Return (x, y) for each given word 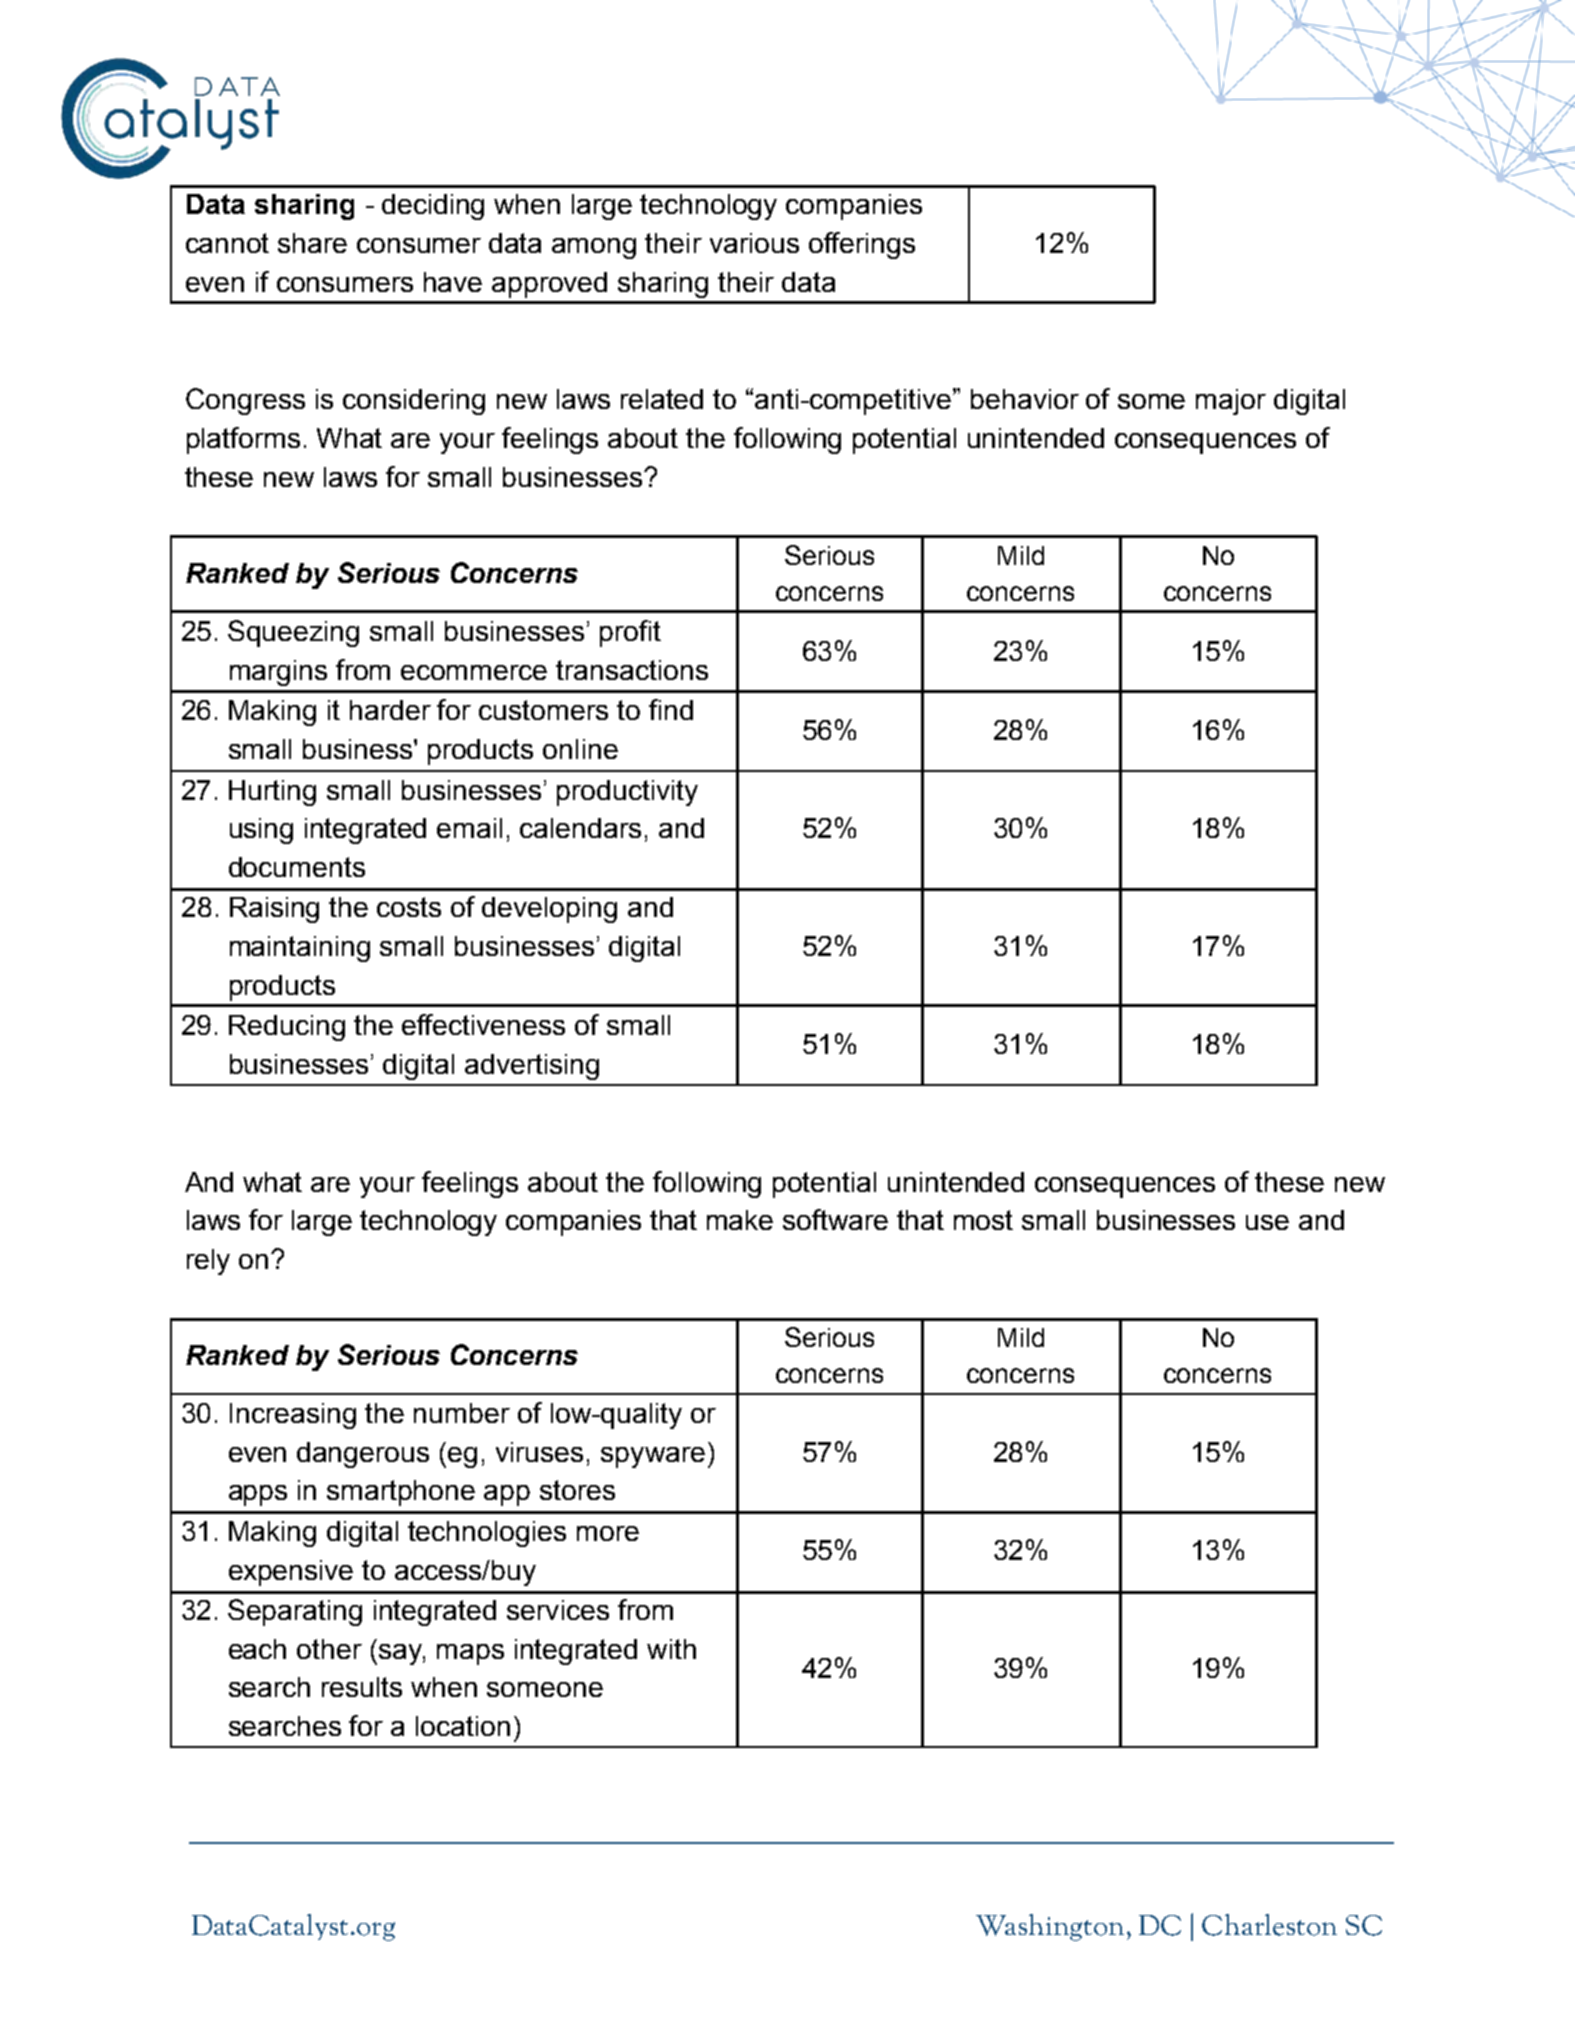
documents (297, 867)
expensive (291, 1573)
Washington (1050, 1927)
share (312, 243)
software (835, 1219)
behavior (1025, 399)
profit (630, 633)
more (608, 1533)
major (1231, 402)
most (983, 1220)
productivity (627, 793)
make (740, 1220)
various (754, 243)
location (463, 1726)
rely (208, 1262)
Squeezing (293, 633)
